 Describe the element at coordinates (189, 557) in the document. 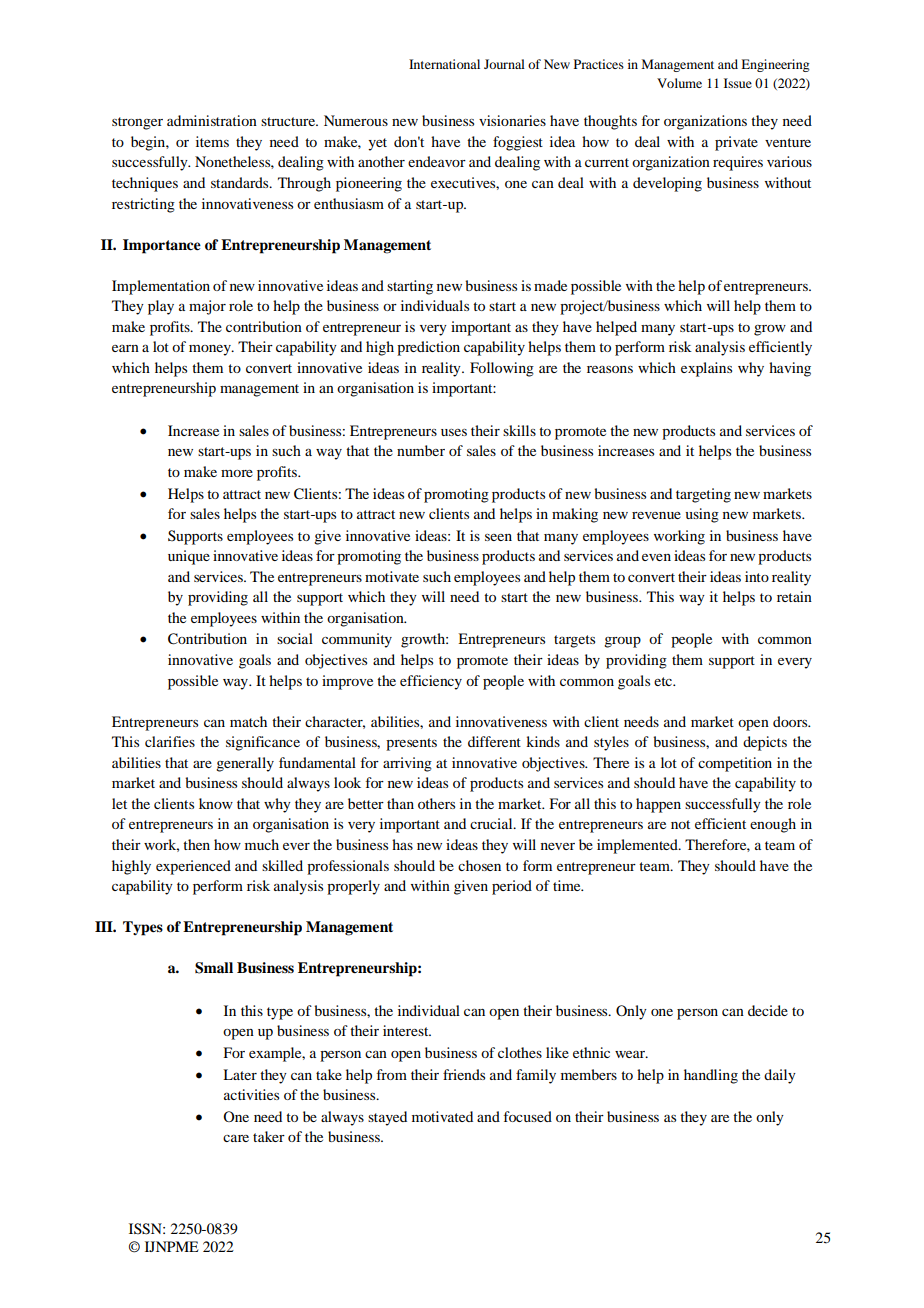

I see `unique` at that location.
